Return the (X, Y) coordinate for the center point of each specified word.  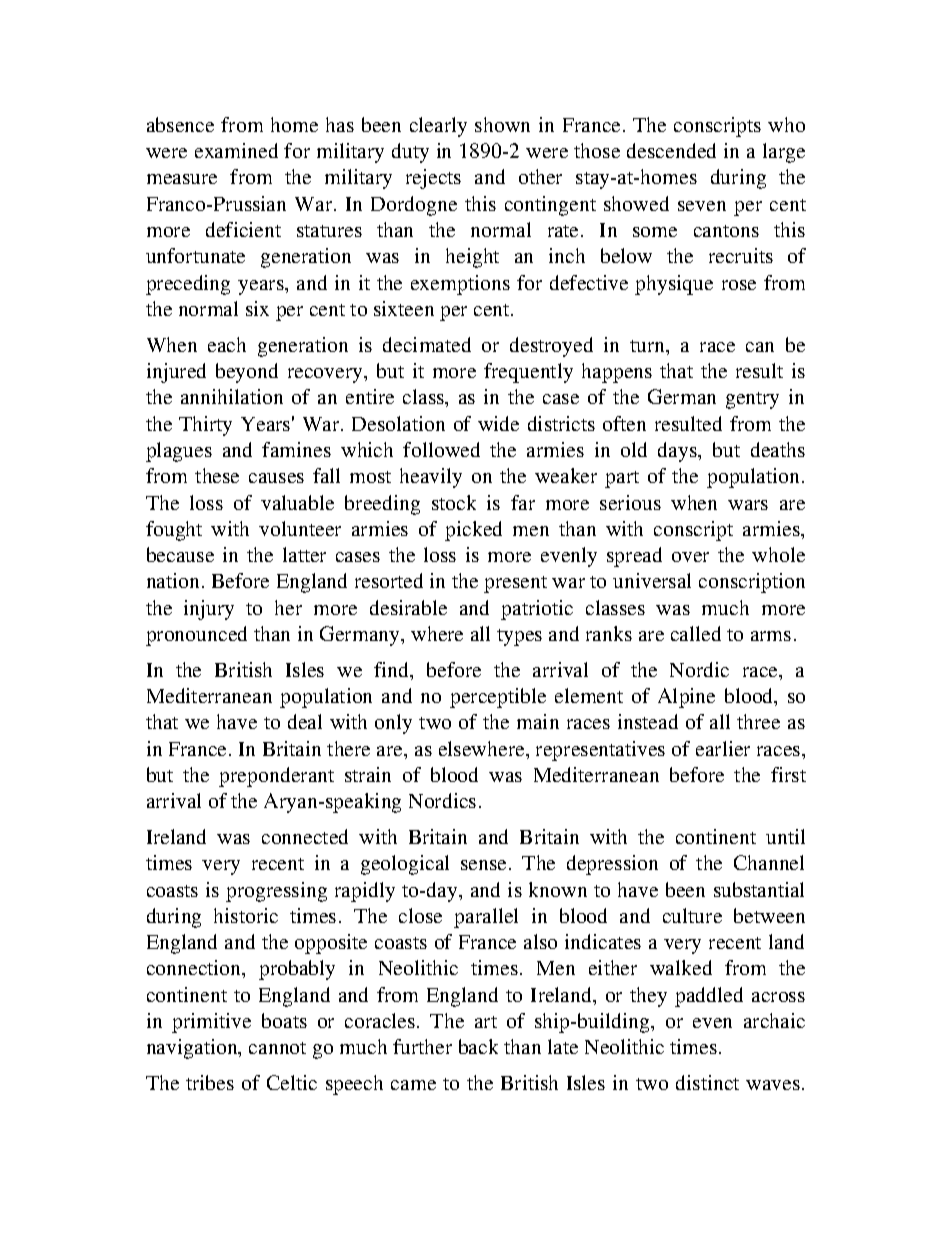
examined (236, 150)
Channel (769, 862)
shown (502, 124)
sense (483, 865)
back (478, 1046)
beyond (247, 373)
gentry (752, 400)
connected (305, 836)
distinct (707, 1082)
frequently (528, 373)
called (696, 633)
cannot (277, 1048)
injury (209, 610)
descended (671, 150)
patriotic (537, 610)
